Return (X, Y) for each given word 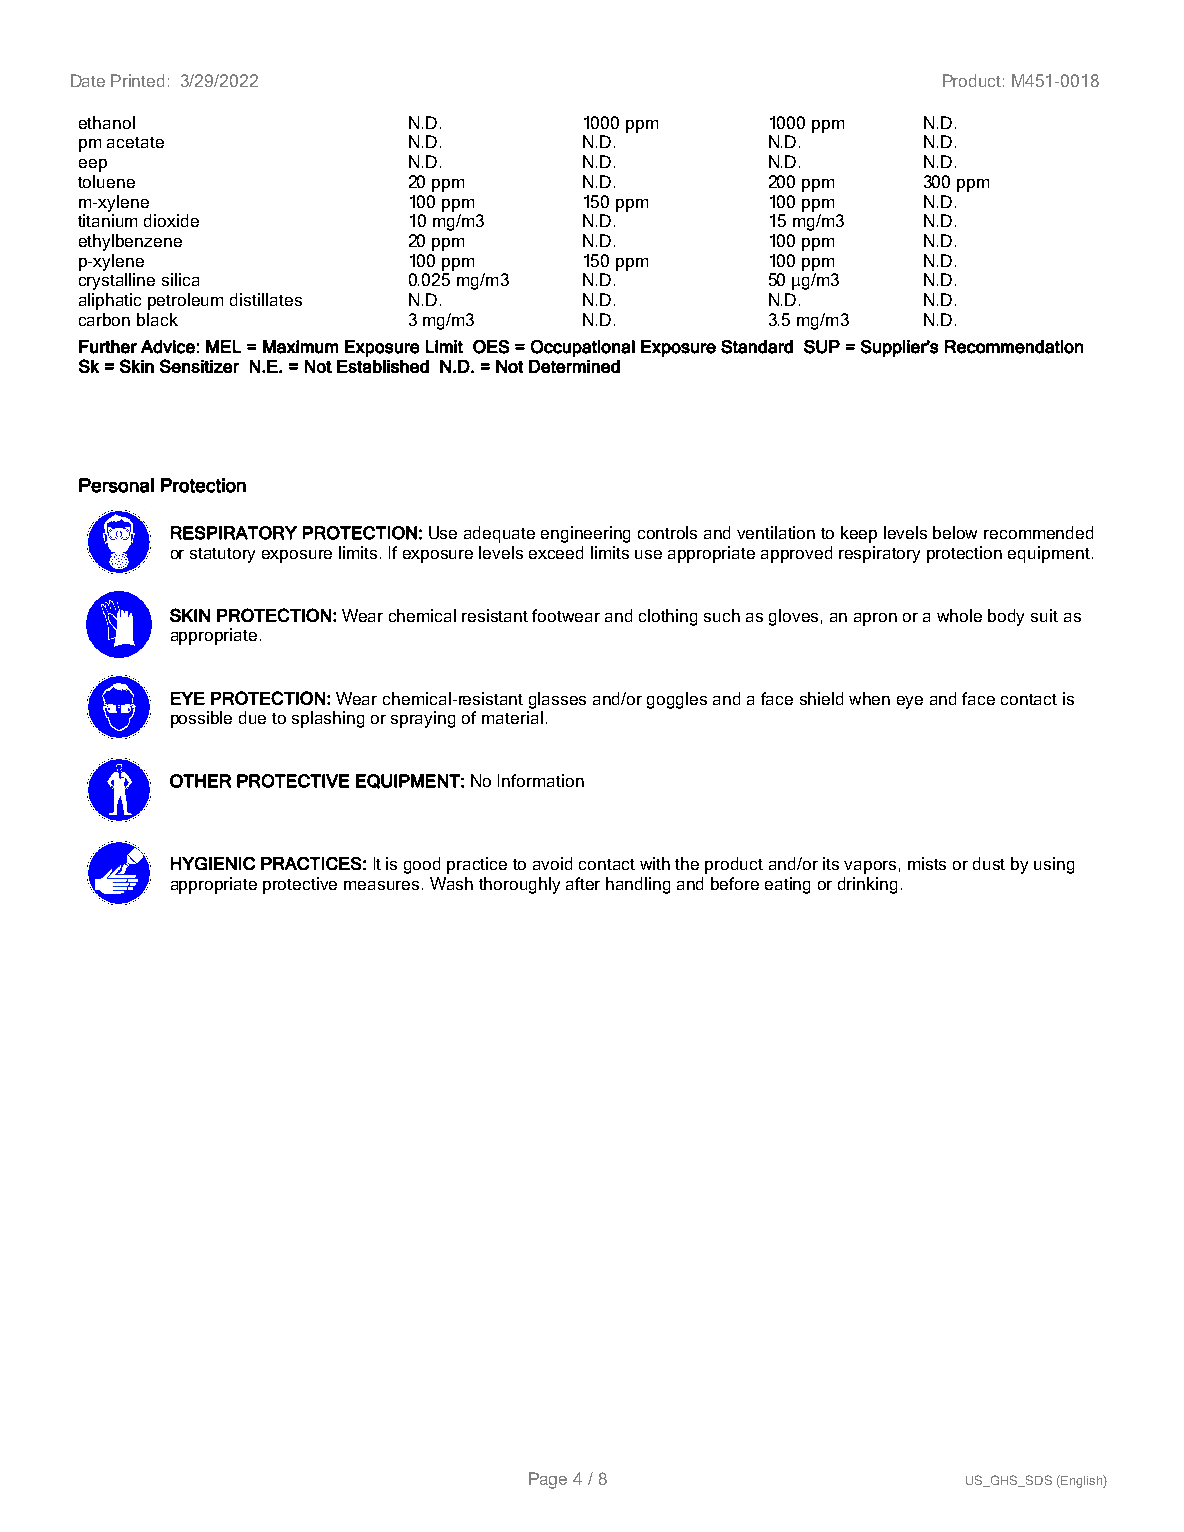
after (583, 883)
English (1081, 1481)
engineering (585, 534)
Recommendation (1014, 347)
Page (548, 1480)
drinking (867, 885)
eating (787, 885)
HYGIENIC (213, 863)
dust (989, 863)
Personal (116, 485)
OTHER (200, 781)
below (955, 532)
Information (541, 780)
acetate (135, 142)
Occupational (583, 348)
